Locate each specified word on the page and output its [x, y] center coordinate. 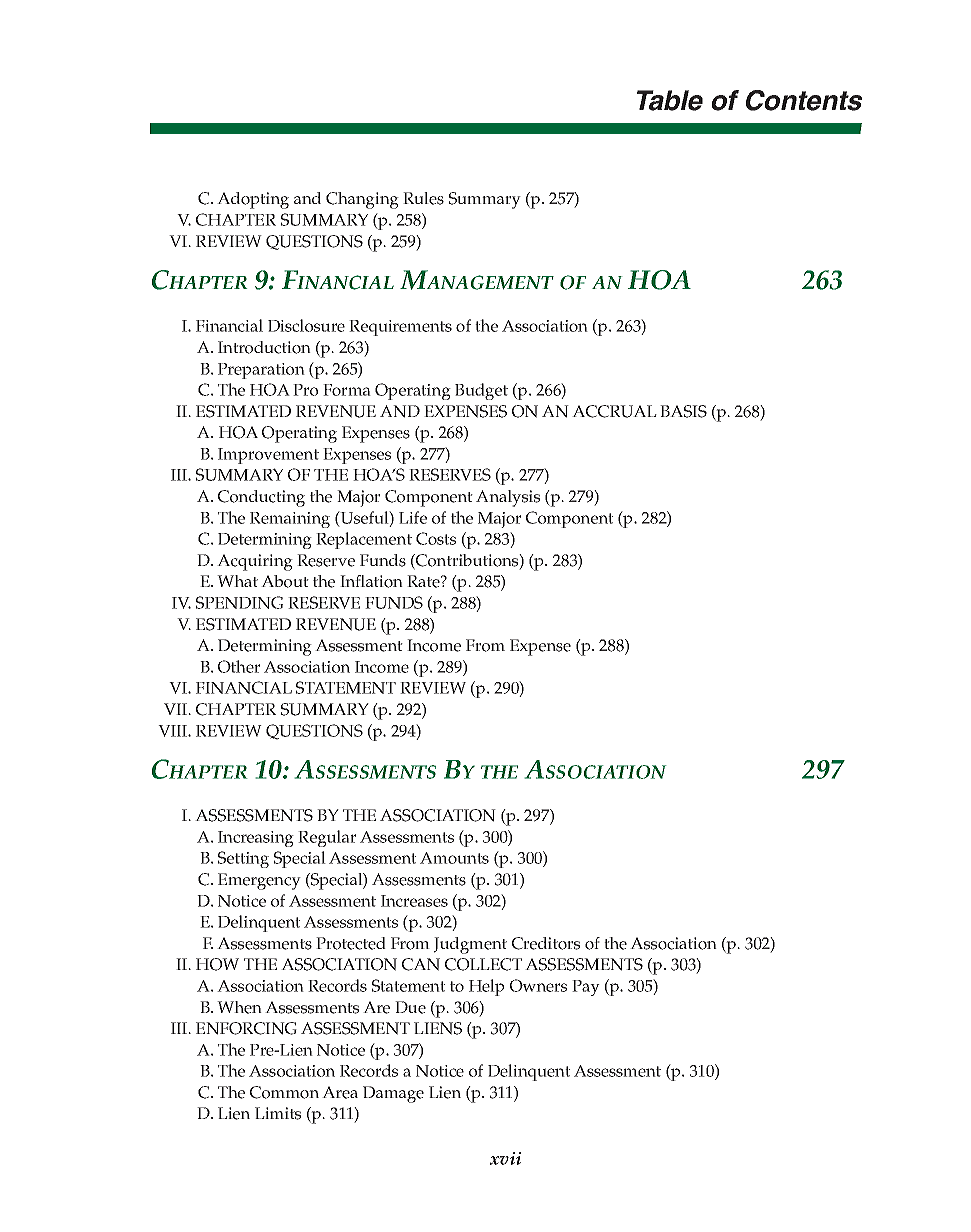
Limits [278, 1113]
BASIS [683, 411]
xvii [505, 1158]
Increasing [256, 839]
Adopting [253, 200]
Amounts [454, 858]
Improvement [268, 456]
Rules [423, 198]
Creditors [546, 943]
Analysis [508, 498]
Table [670, 100]
